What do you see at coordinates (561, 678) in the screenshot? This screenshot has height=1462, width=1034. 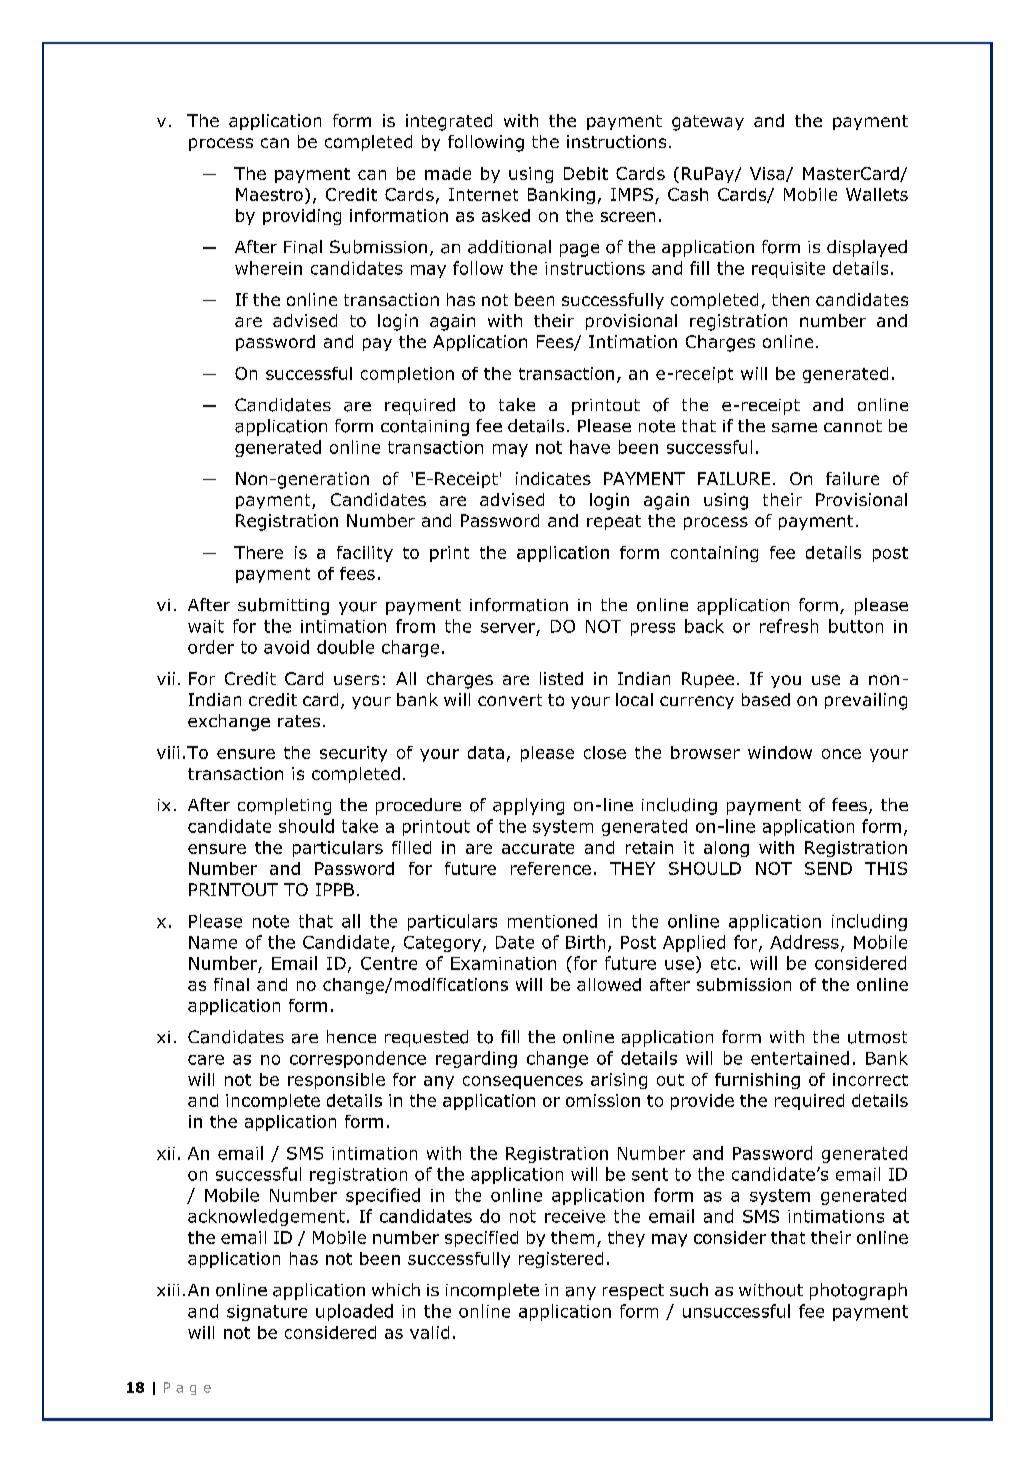 I see `listed` at bounding box center [561, 678].
